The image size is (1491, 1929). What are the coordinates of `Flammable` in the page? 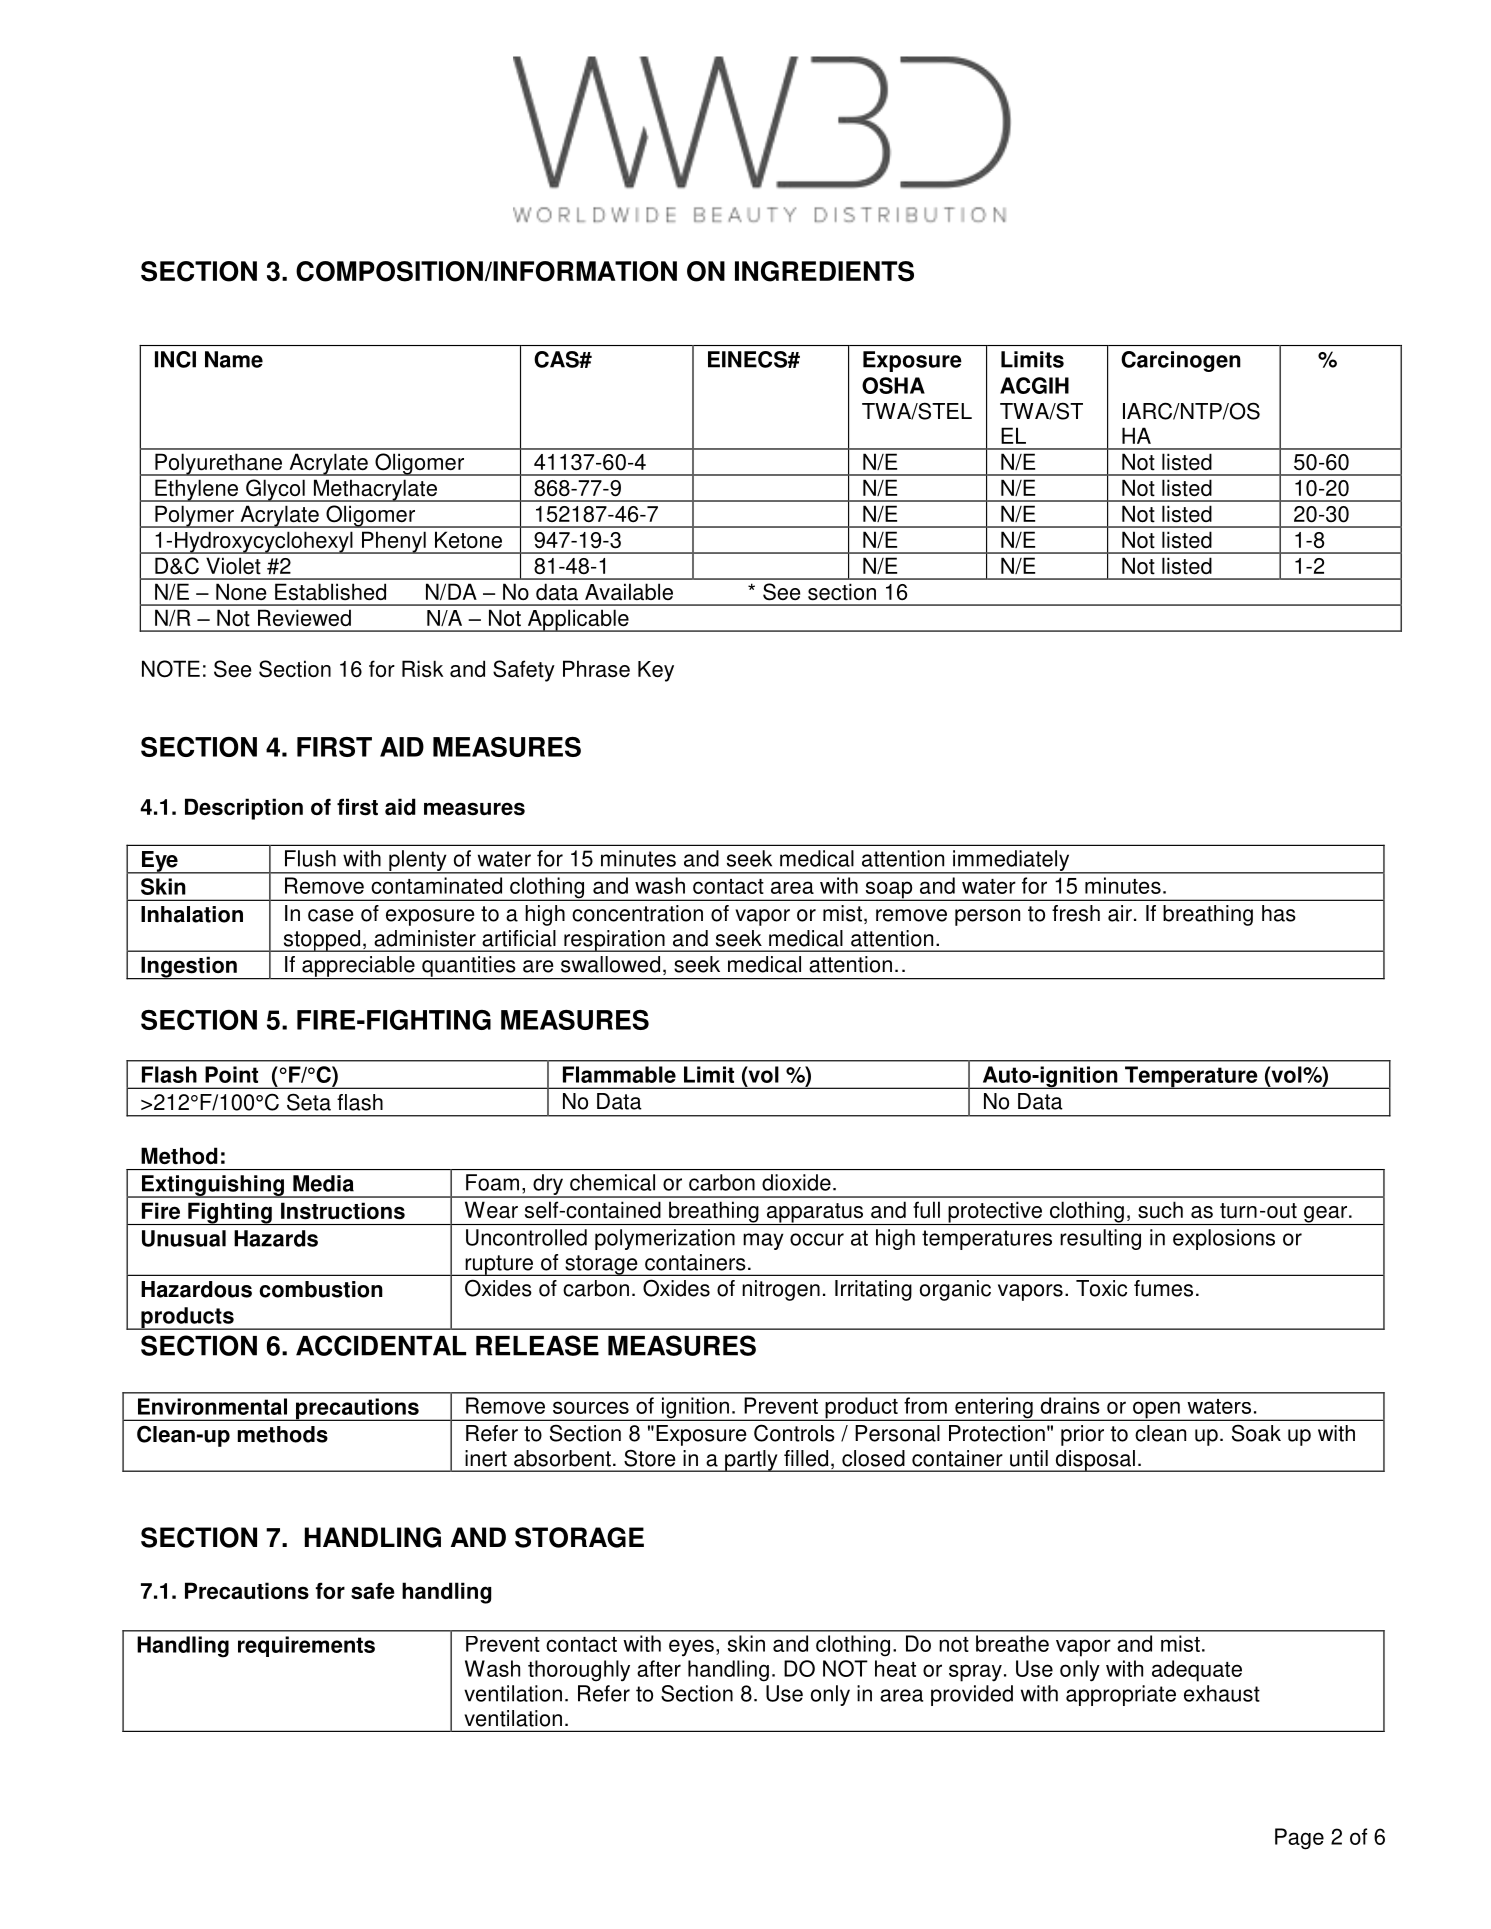 It's located at (619, 1074).
